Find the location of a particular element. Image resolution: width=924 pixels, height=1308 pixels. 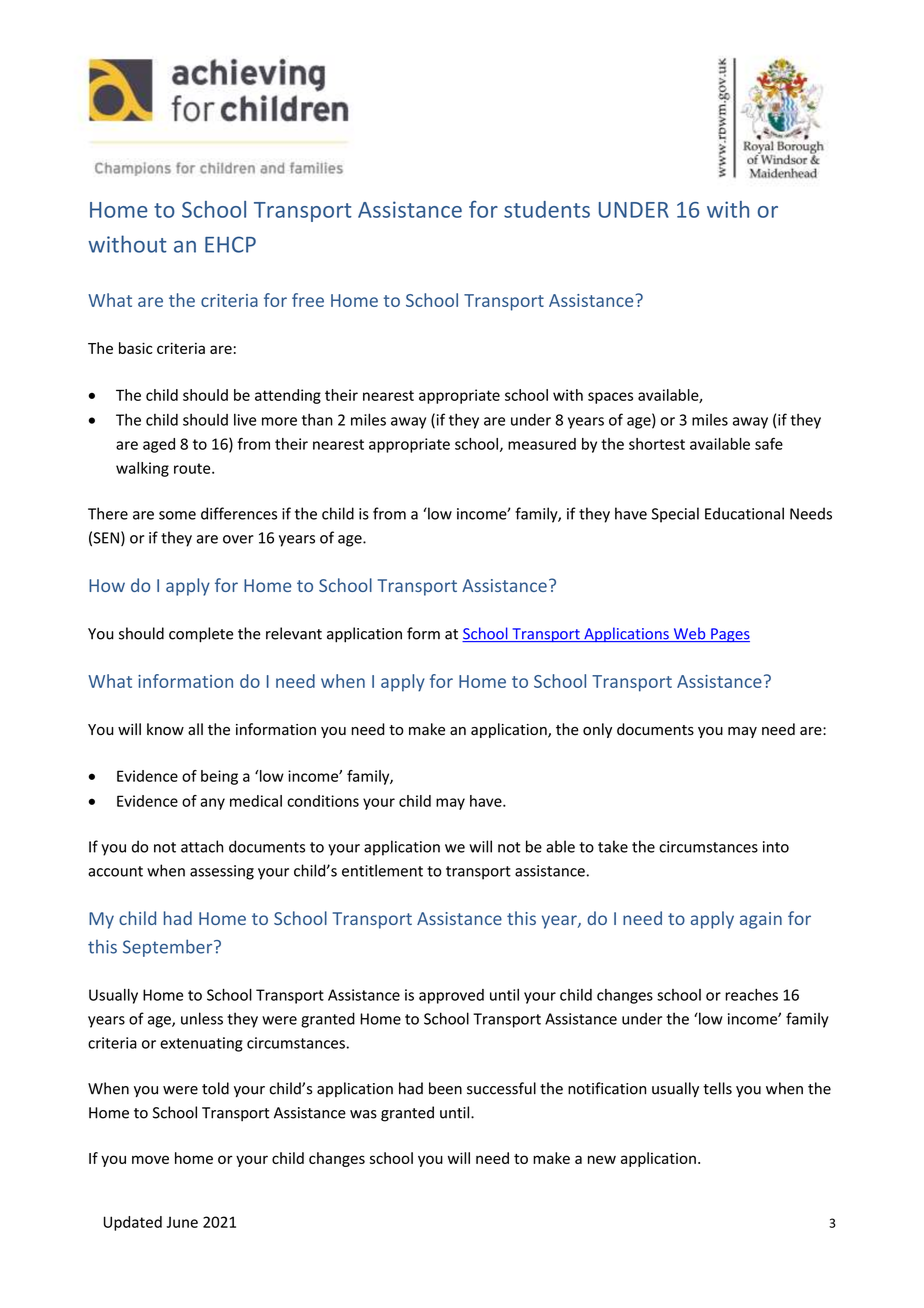

measured is located at coordinates (542, 444).
